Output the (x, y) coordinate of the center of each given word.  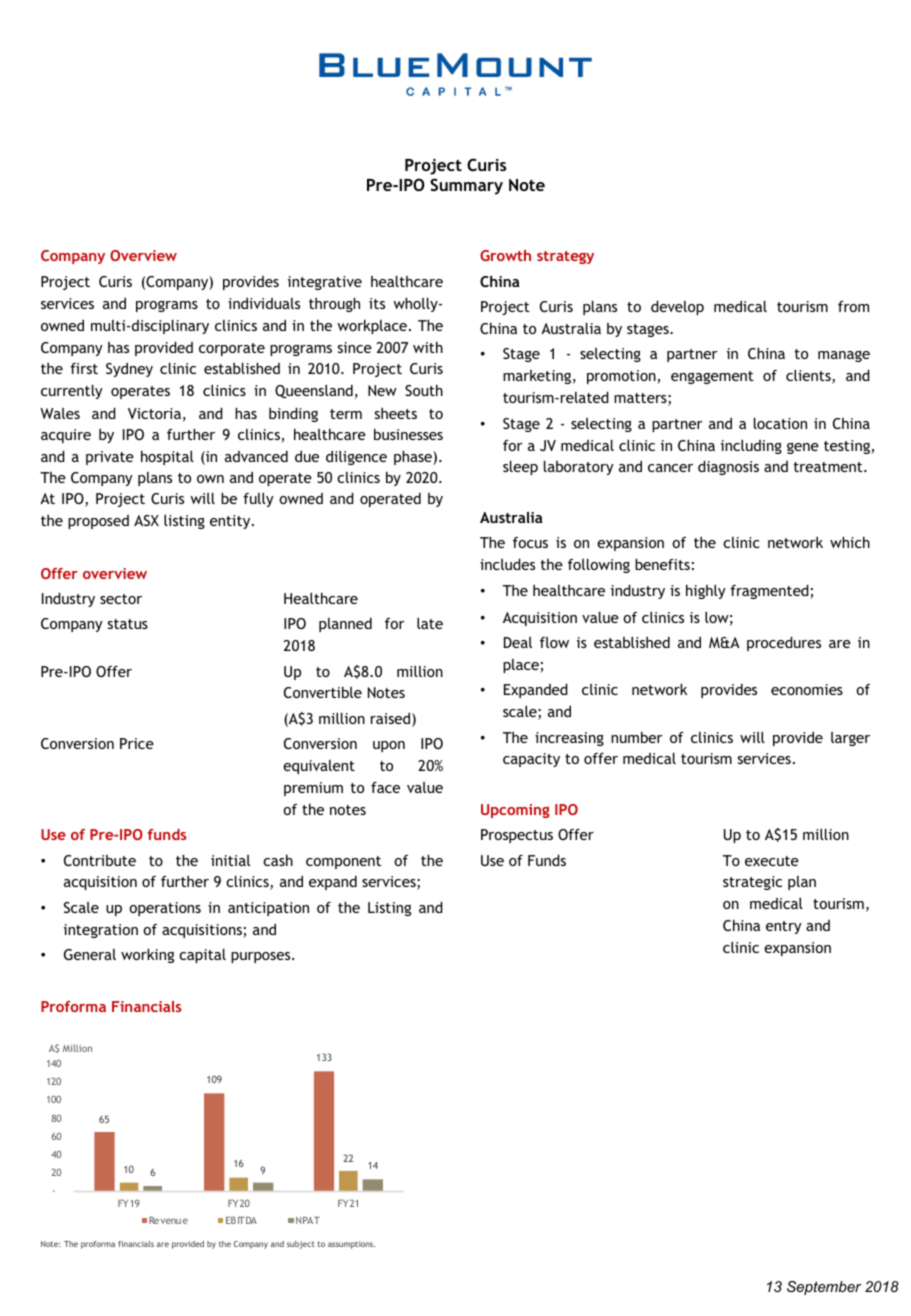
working (147, 955)
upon (389, 746)
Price (137, 743)
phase (414, 457)
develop (677, 307)
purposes (262, 957)
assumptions (351, 1245)
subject (301, 1245)
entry (784, 927)
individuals (264, 303)
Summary (466, 186)
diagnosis (728, 467)
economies (807, 689)
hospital (167, 457)
